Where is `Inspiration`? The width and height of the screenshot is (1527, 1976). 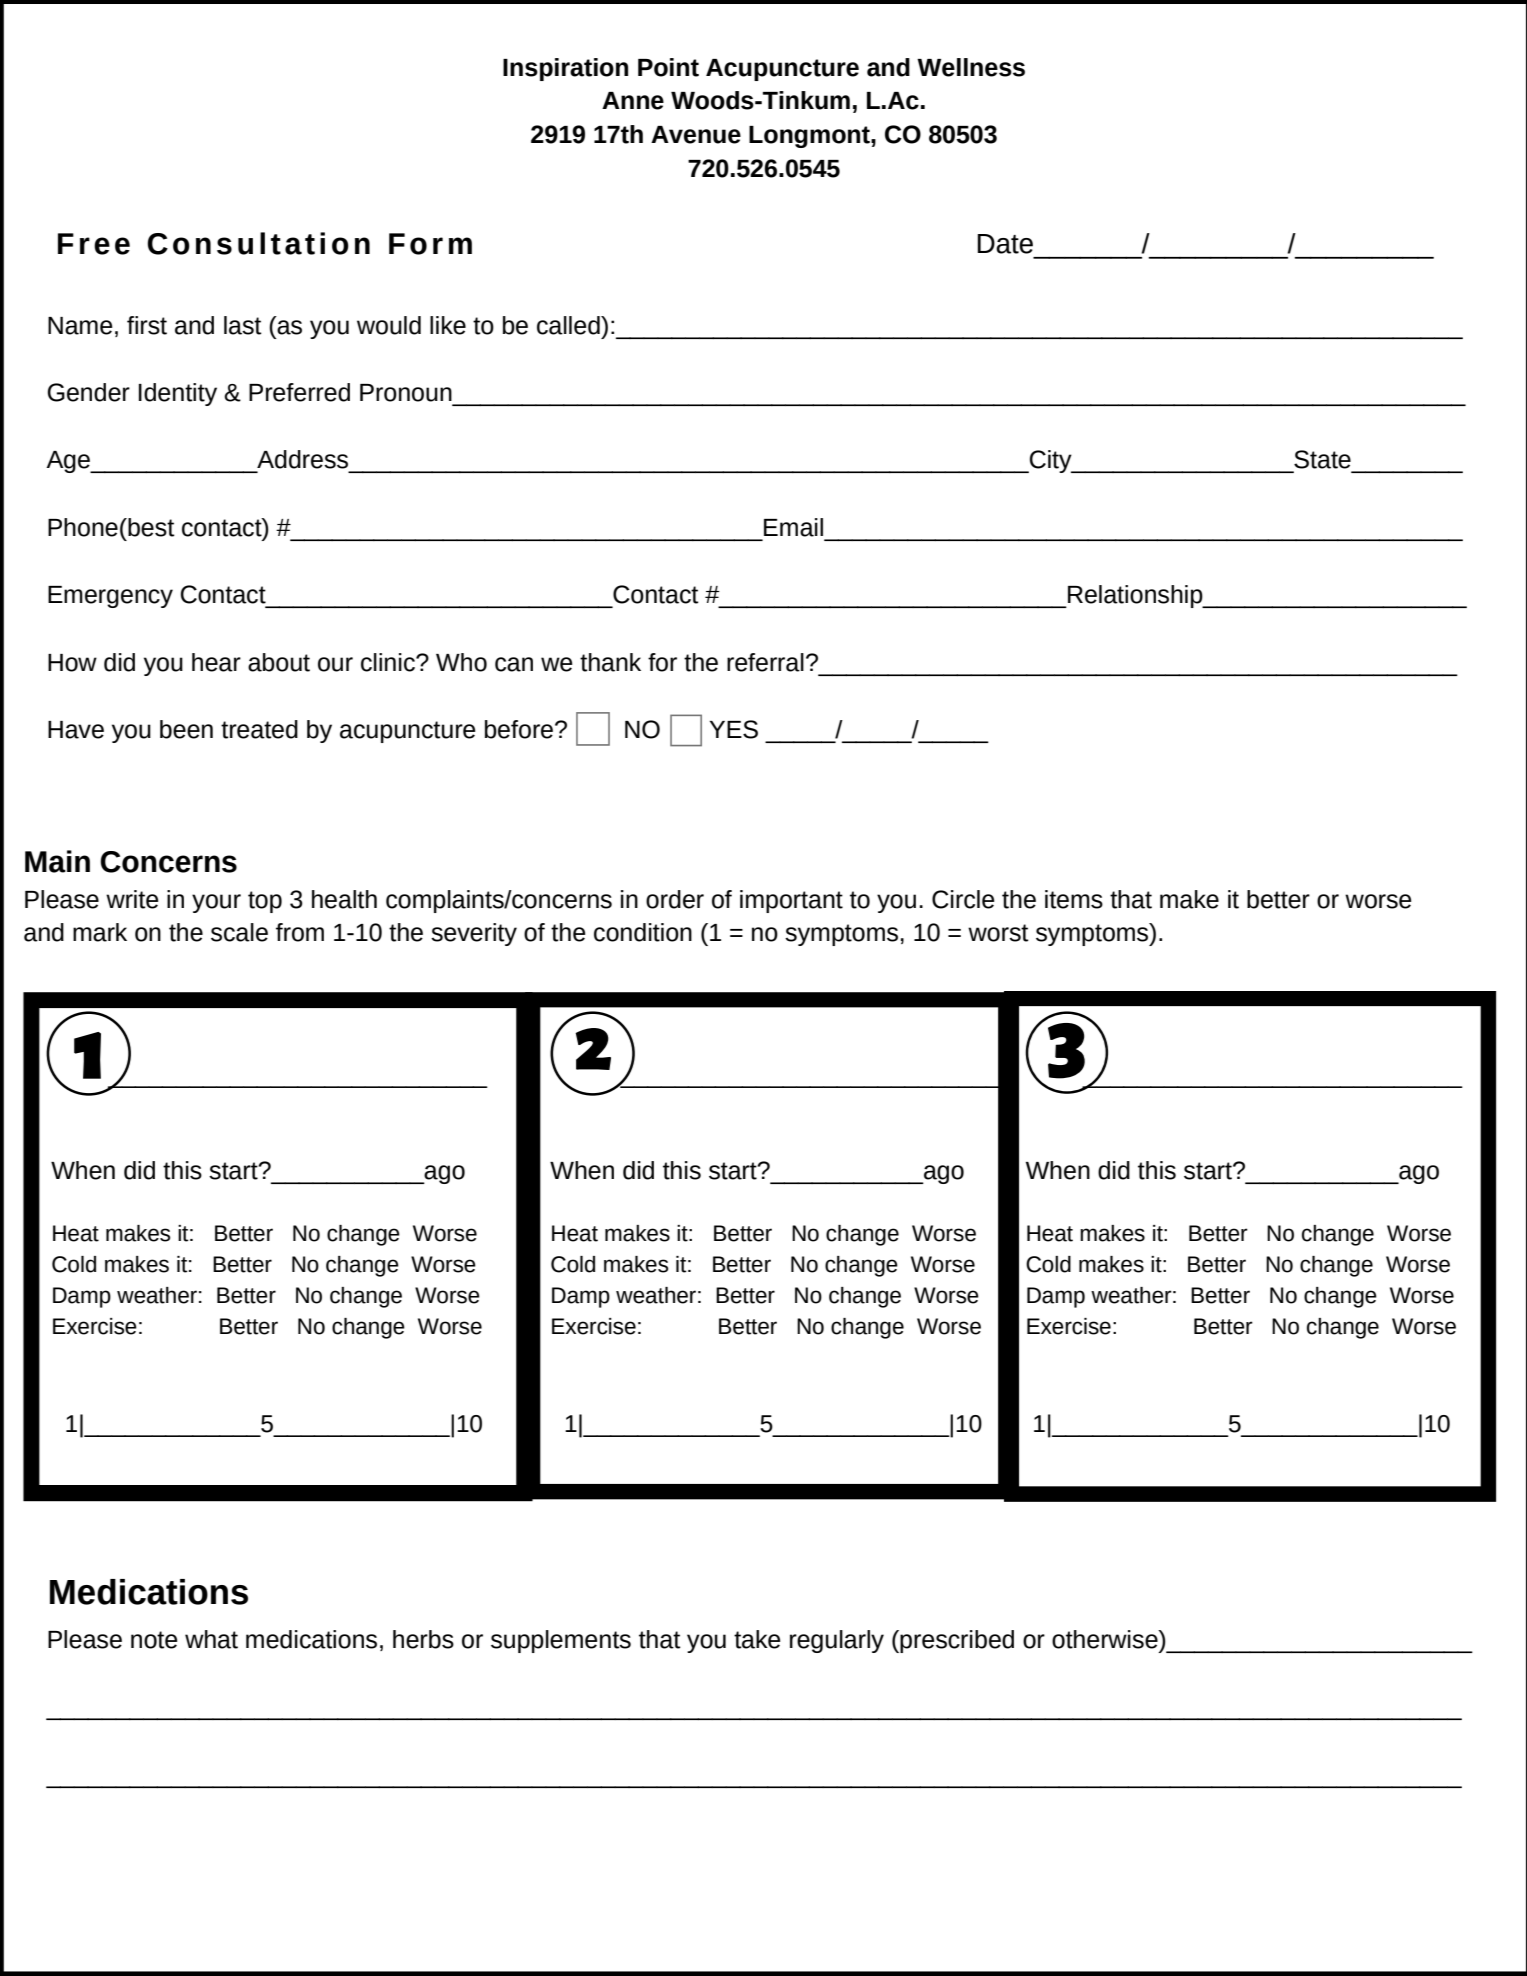
Inspiration is located at coordinates (565, 69).
